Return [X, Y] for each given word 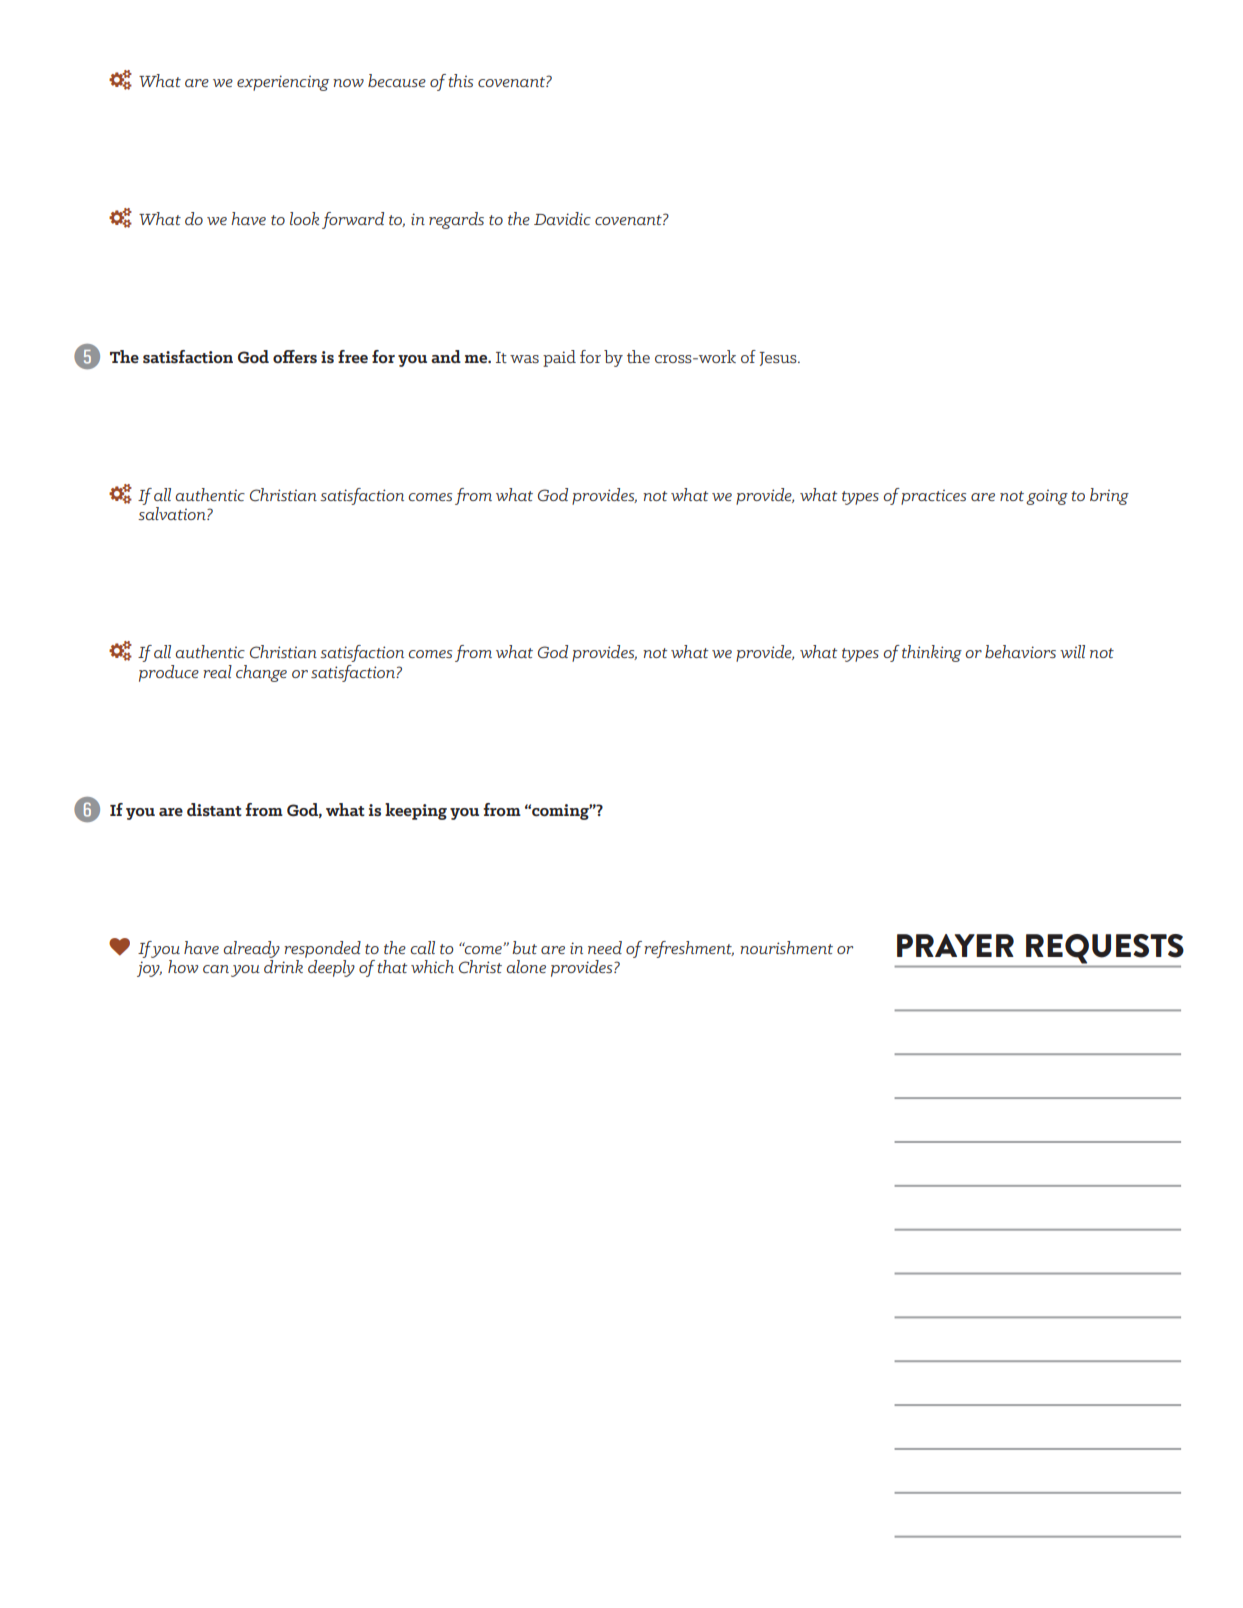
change [261, 673]
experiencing [283, 83]
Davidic [562, 218]
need [605, 947]
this [460, 80]
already [251, 949]
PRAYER [955, 945]
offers [295, 356]
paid [559, 358]
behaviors [1020, 651]
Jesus [779, 359]
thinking [932, 653]
